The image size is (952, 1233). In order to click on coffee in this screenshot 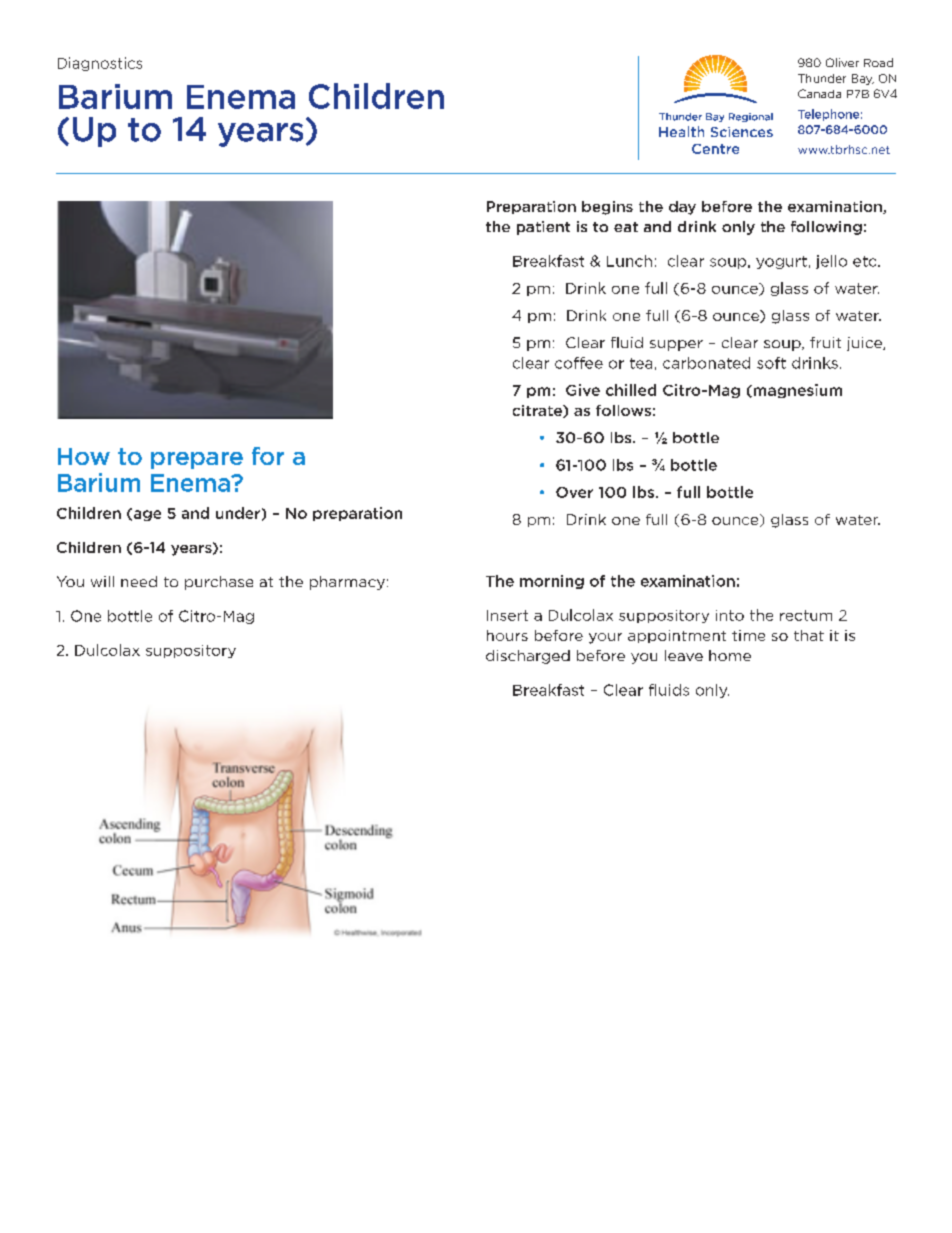, I will do `click(579, 363)`.
